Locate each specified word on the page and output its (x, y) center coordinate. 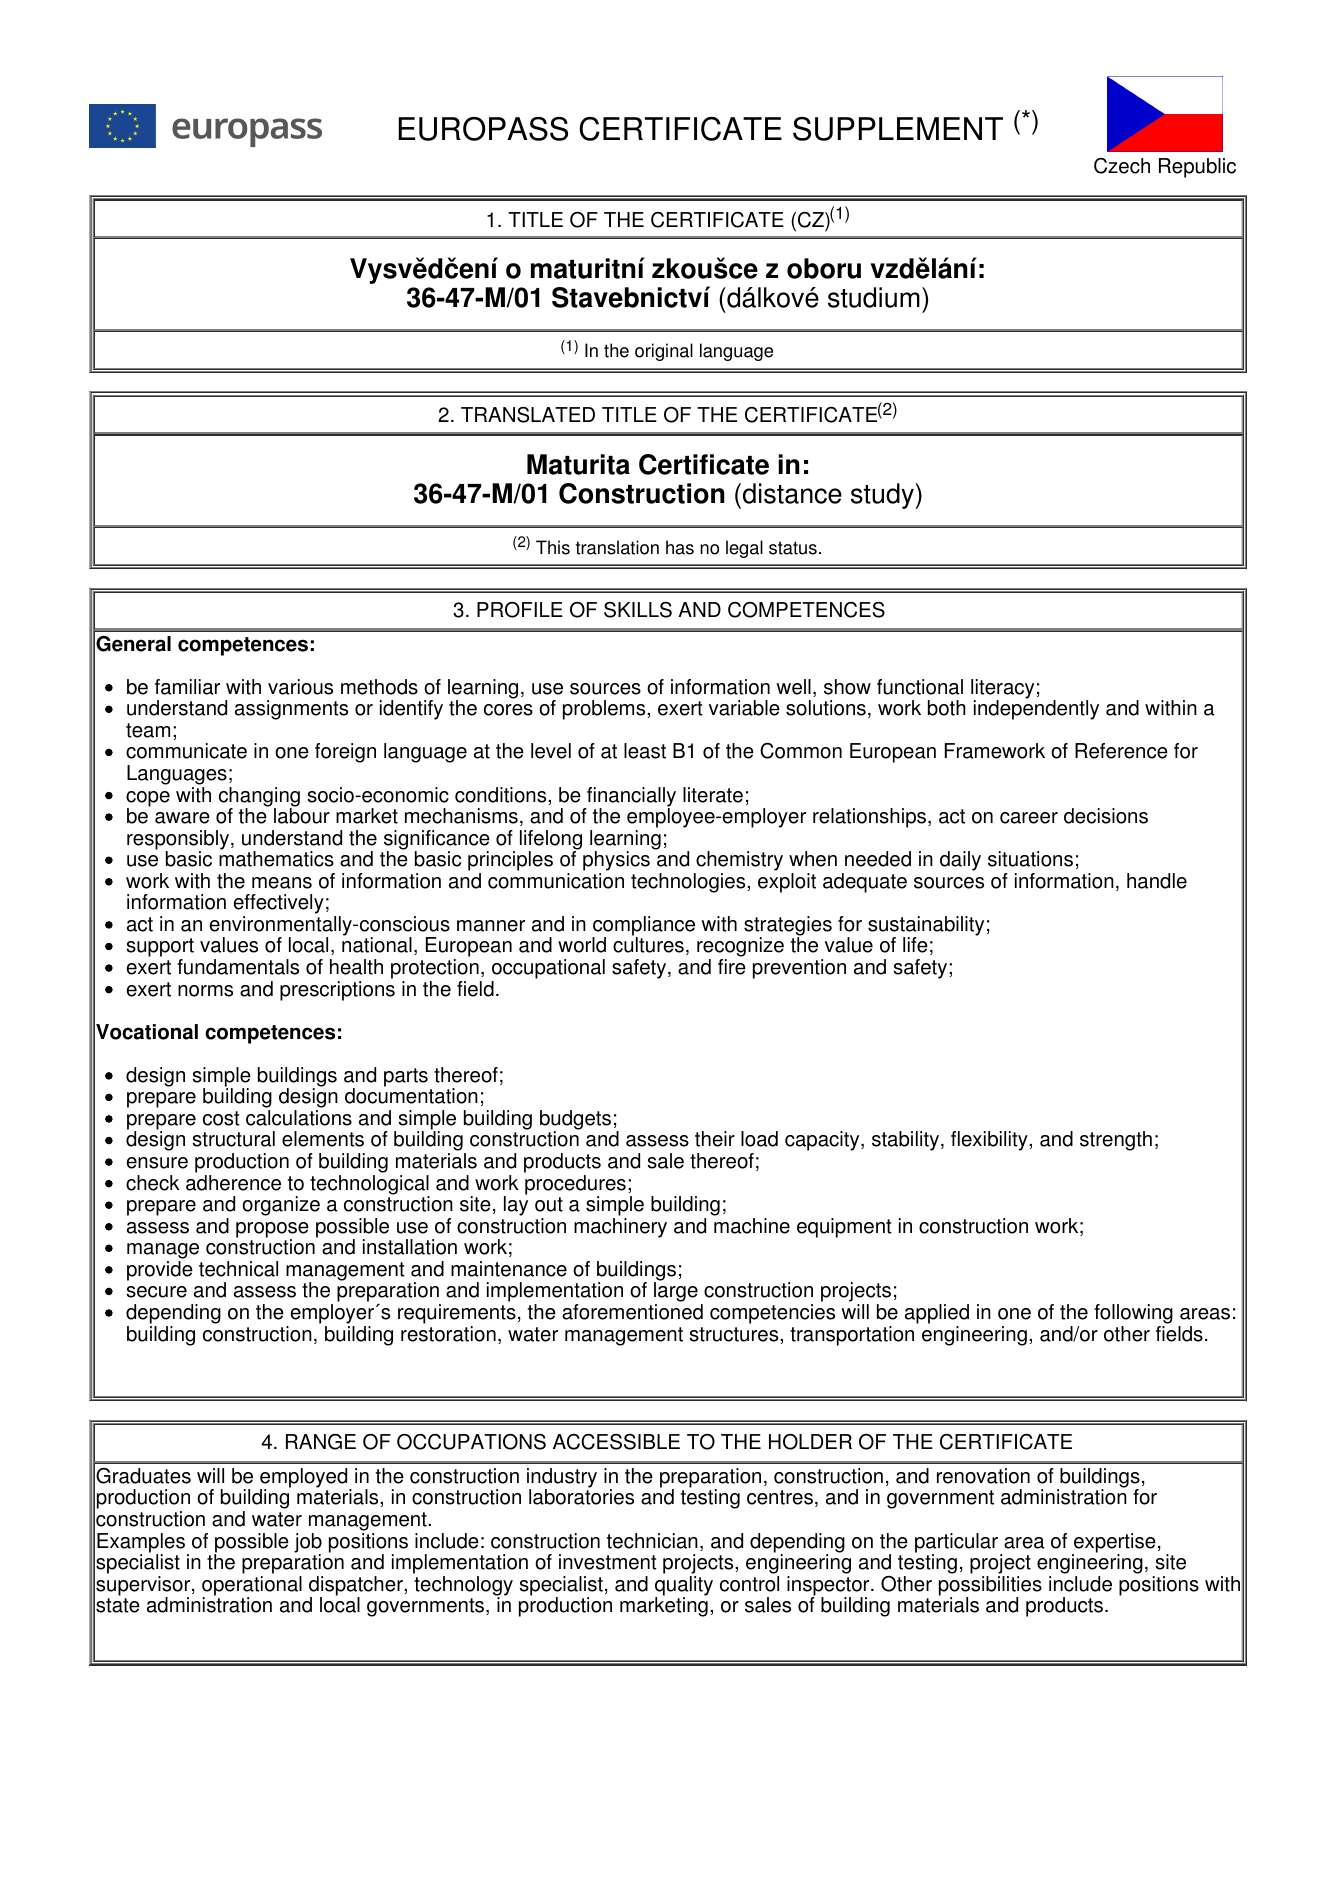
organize (281, 1206)
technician (652, 1541)
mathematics (276, 858)
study (883, 496)
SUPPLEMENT (898, 129)
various (300, 687)
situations (1030, 859)
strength (1116, 1141)
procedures (575, 1184)
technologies (689, 883)
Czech (1122, 166)
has (680, 547)
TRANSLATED (528, 415)
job (308, 1544)
